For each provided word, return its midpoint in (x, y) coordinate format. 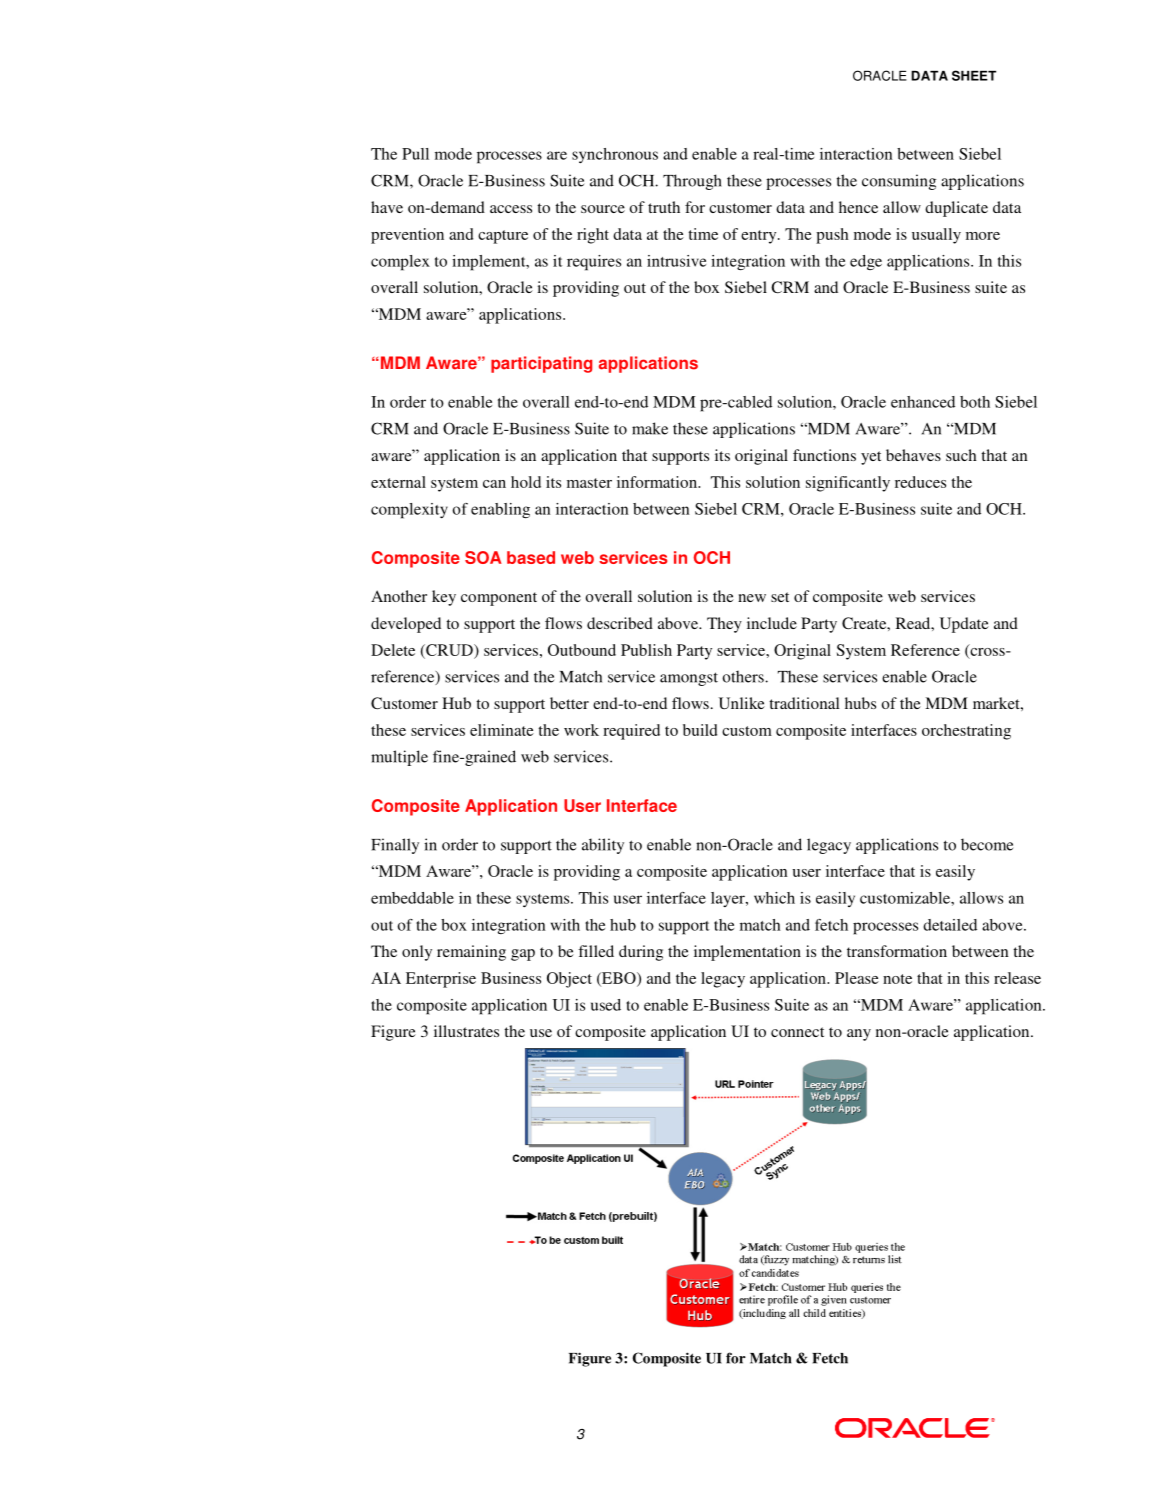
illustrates (466, 1031)
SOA (483, 557)
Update (964, 625)
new (752, 598)
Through (692, 182)
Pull (415, 154)
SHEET (974, 75)
